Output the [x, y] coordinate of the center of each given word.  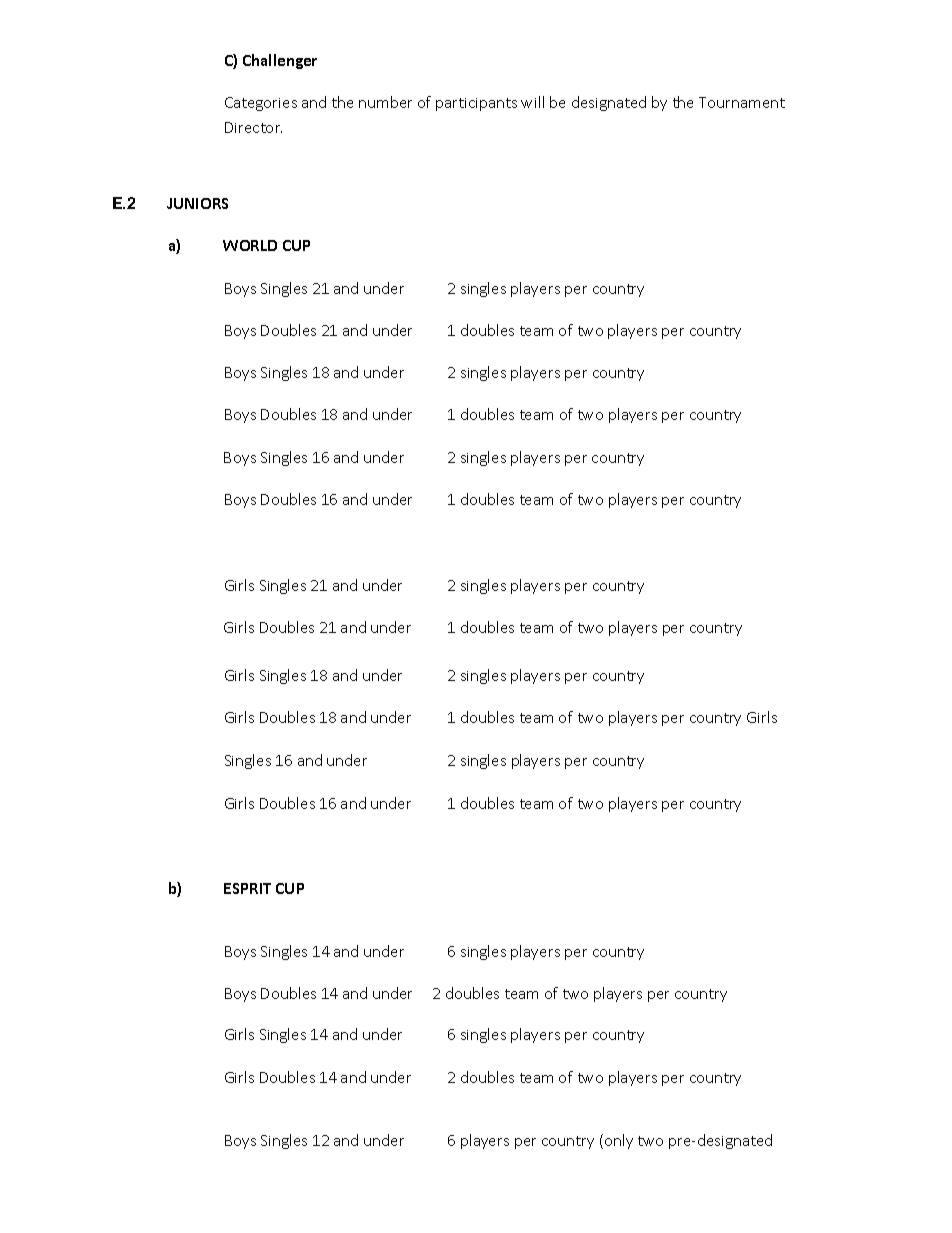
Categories [261, 104]
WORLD [250, 245]
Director [253, 127]
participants [476, 104]
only [617, 1141]
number [385, 102]
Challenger [280, 61]
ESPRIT [247, 888]
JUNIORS [197, 203]
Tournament [742, 102]
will [532, 102]
